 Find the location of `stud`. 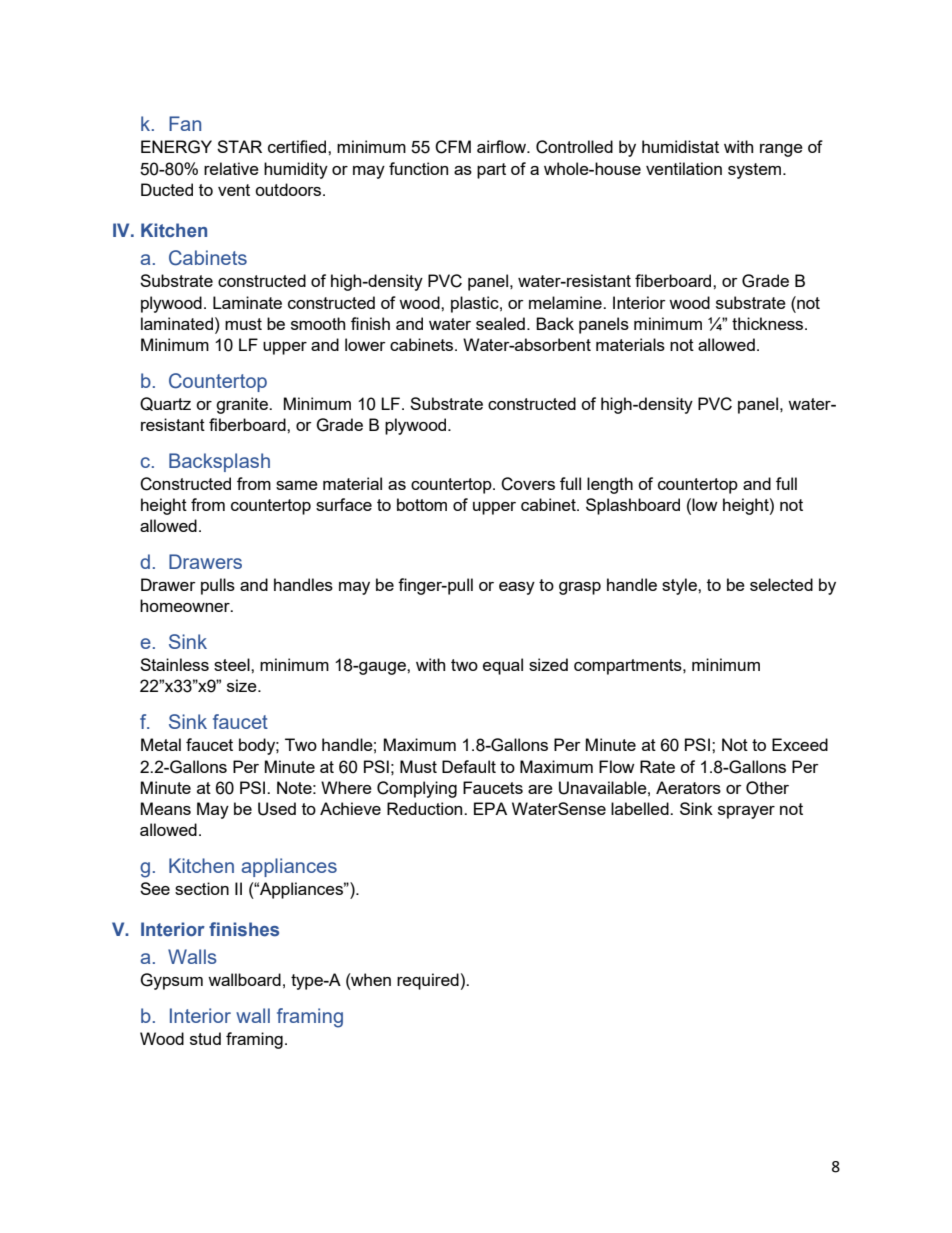

stud is located at coordinates (205, 1038).
